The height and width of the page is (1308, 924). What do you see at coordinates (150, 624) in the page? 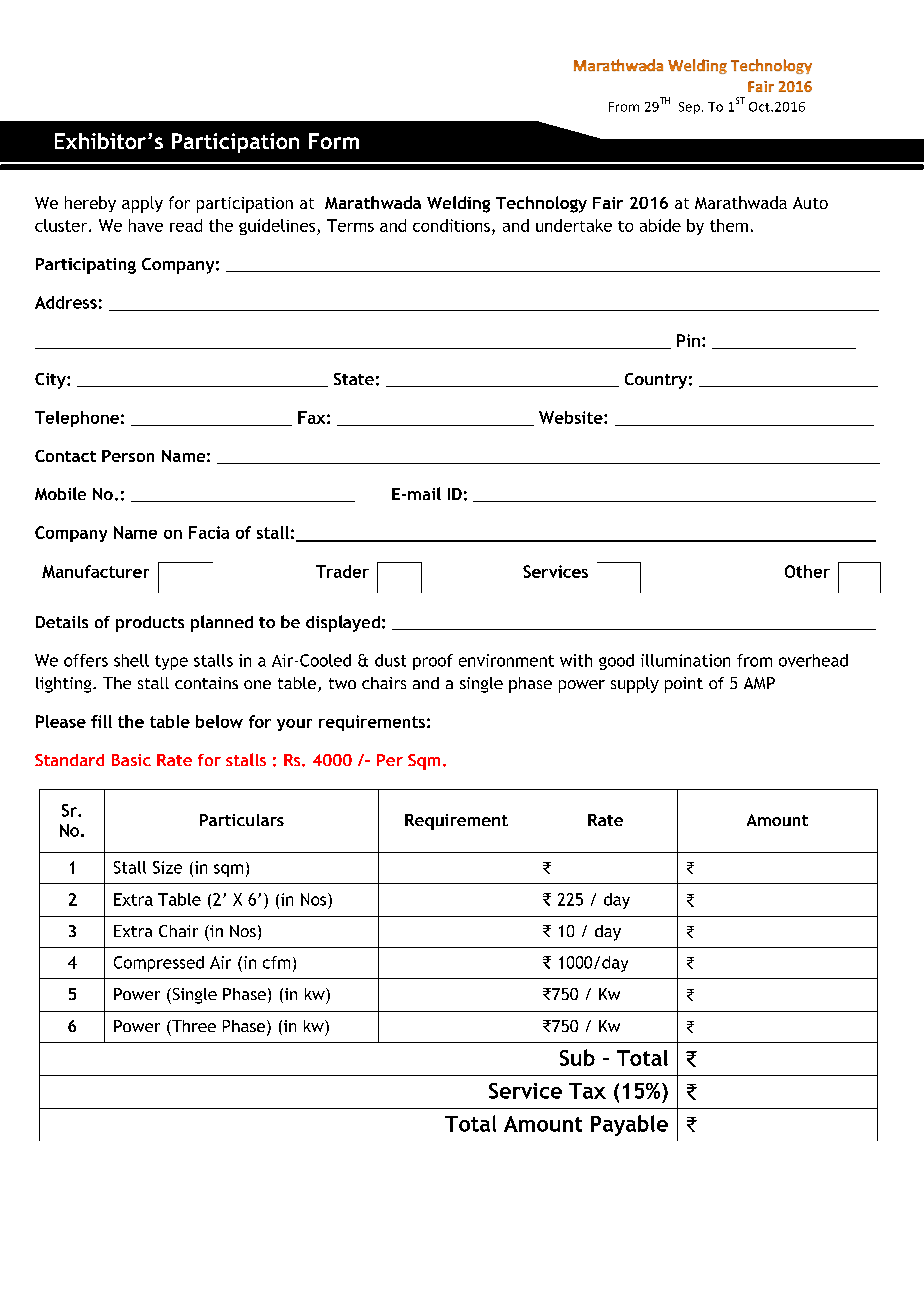
I see `products` at bounding box center [150, 624].
